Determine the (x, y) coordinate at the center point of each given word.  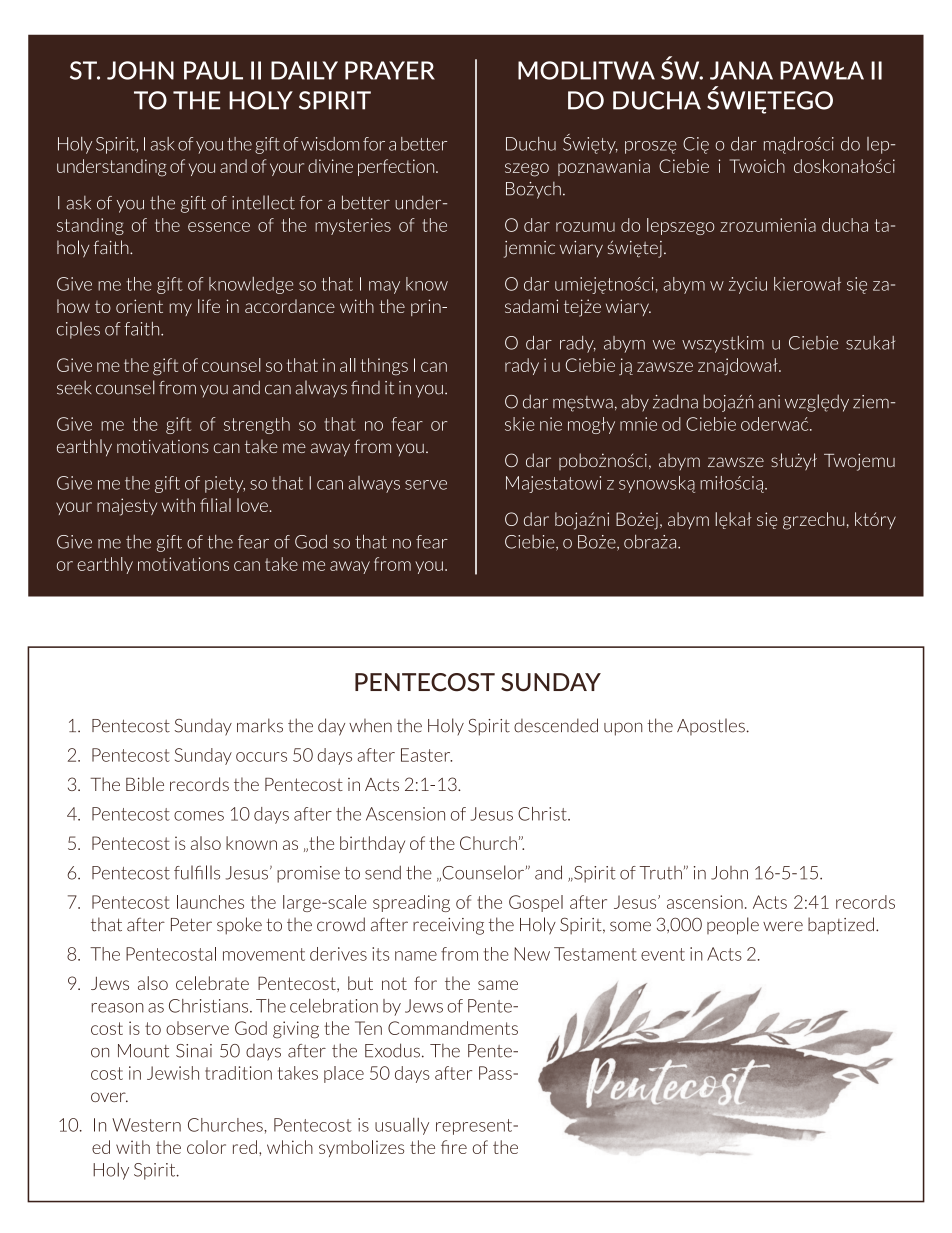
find (365, 387)
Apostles (711, 726)
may (384, 287)
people (733, 926)
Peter (191, 925)
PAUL (213, 70)
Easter (426, 755)
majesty (127, 507)
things (384, 366)
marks (260, 725)
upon (623, 729)
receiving (448, 926)
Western (146, 1125)
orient (139, 306)
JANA (741, 70)
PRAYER (390, 70)
